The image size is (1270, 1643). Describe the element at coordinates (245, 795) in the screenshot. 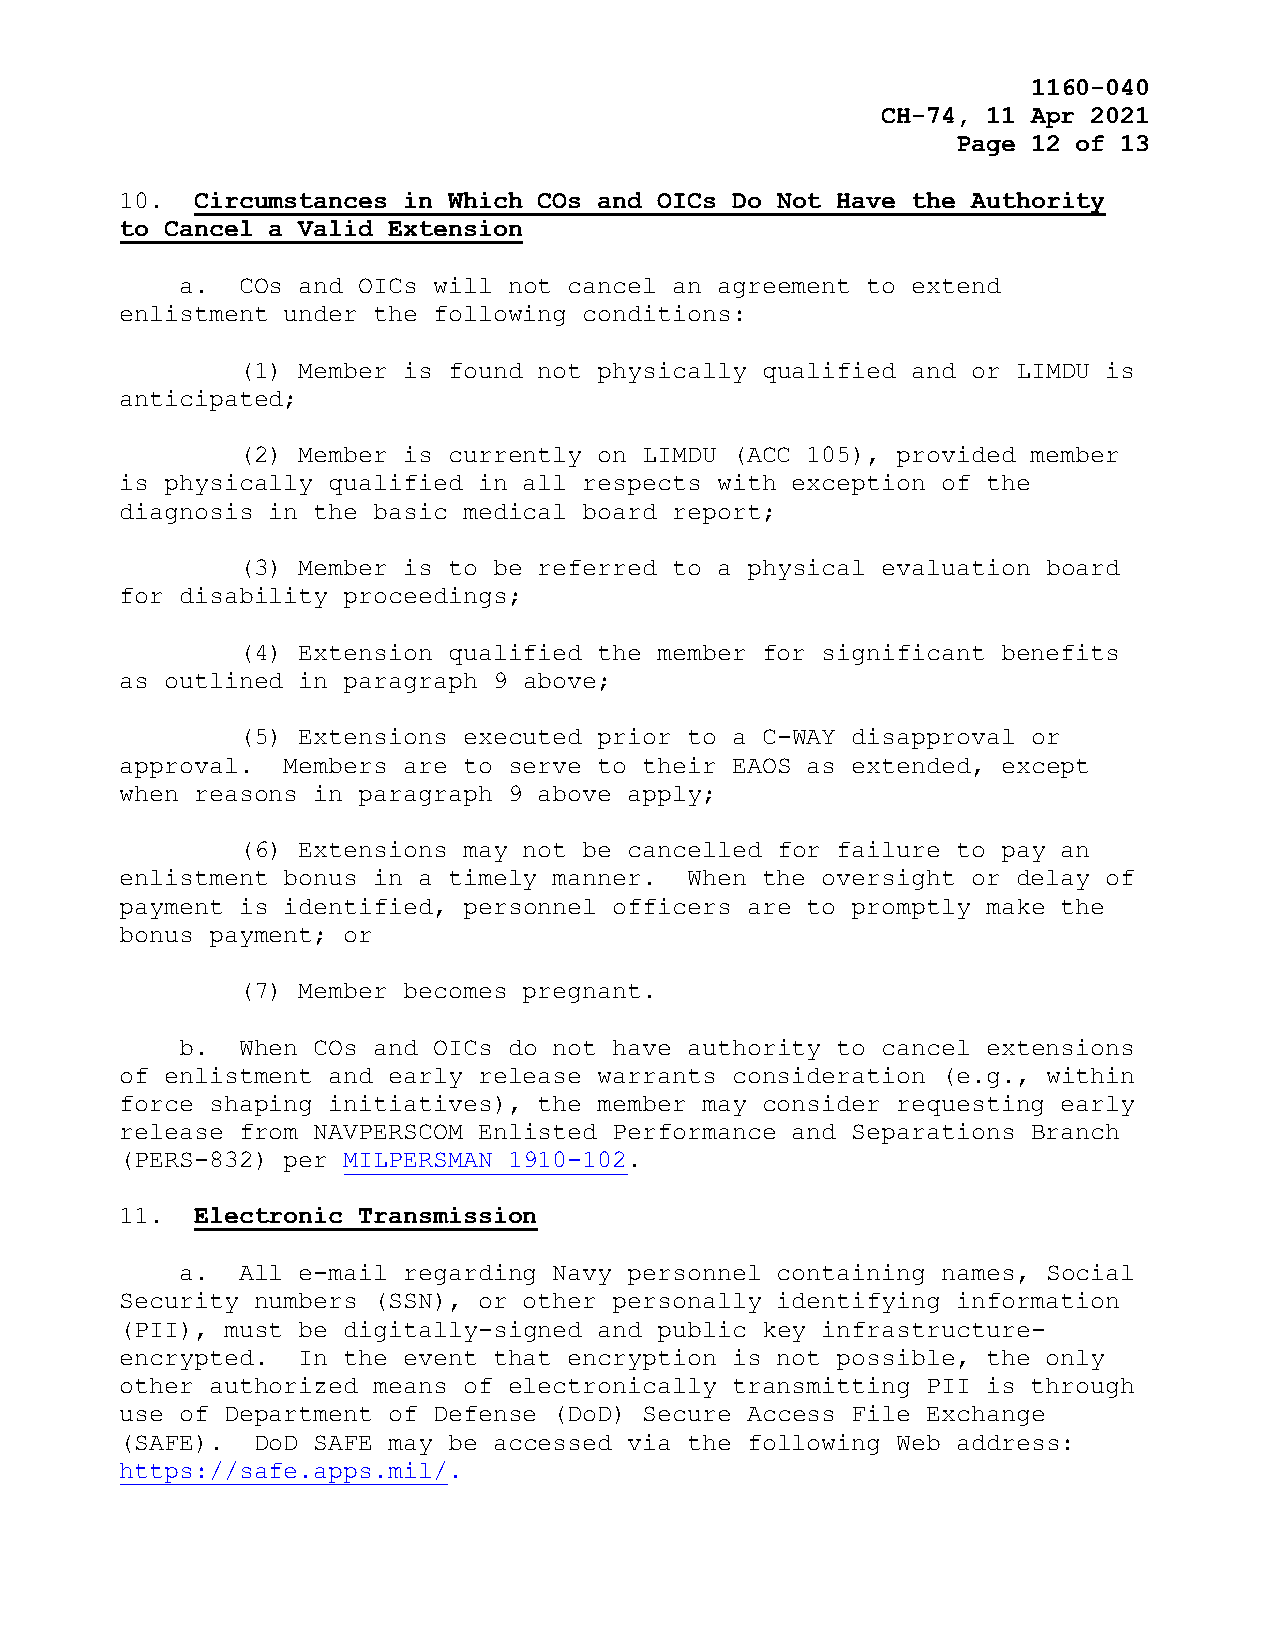

I see `reasons` at that location.
